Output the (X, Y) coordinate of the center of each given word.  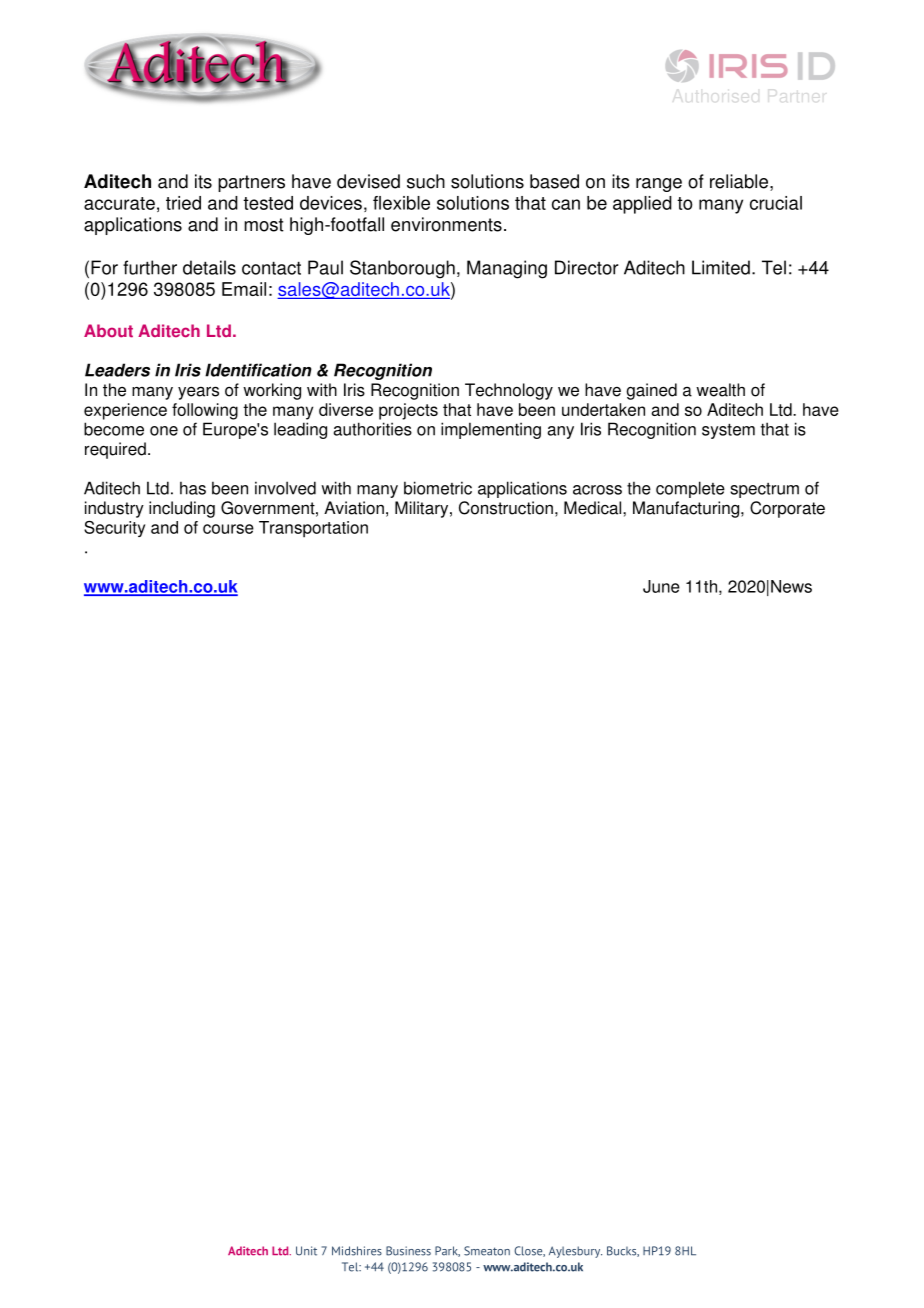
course (228, 529)
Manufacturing (687, 509)
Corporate (787, 509)
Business (408, 1251)
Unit (306, 1251)
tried (183, 203)
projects (408, 411)
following (205, 411)
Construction (506, 508)
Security (114, 529)
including (182, 509)
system (728, 431)
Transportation (313, 529)
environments (446, 224)
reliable (739, 181)
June (661, 586)
